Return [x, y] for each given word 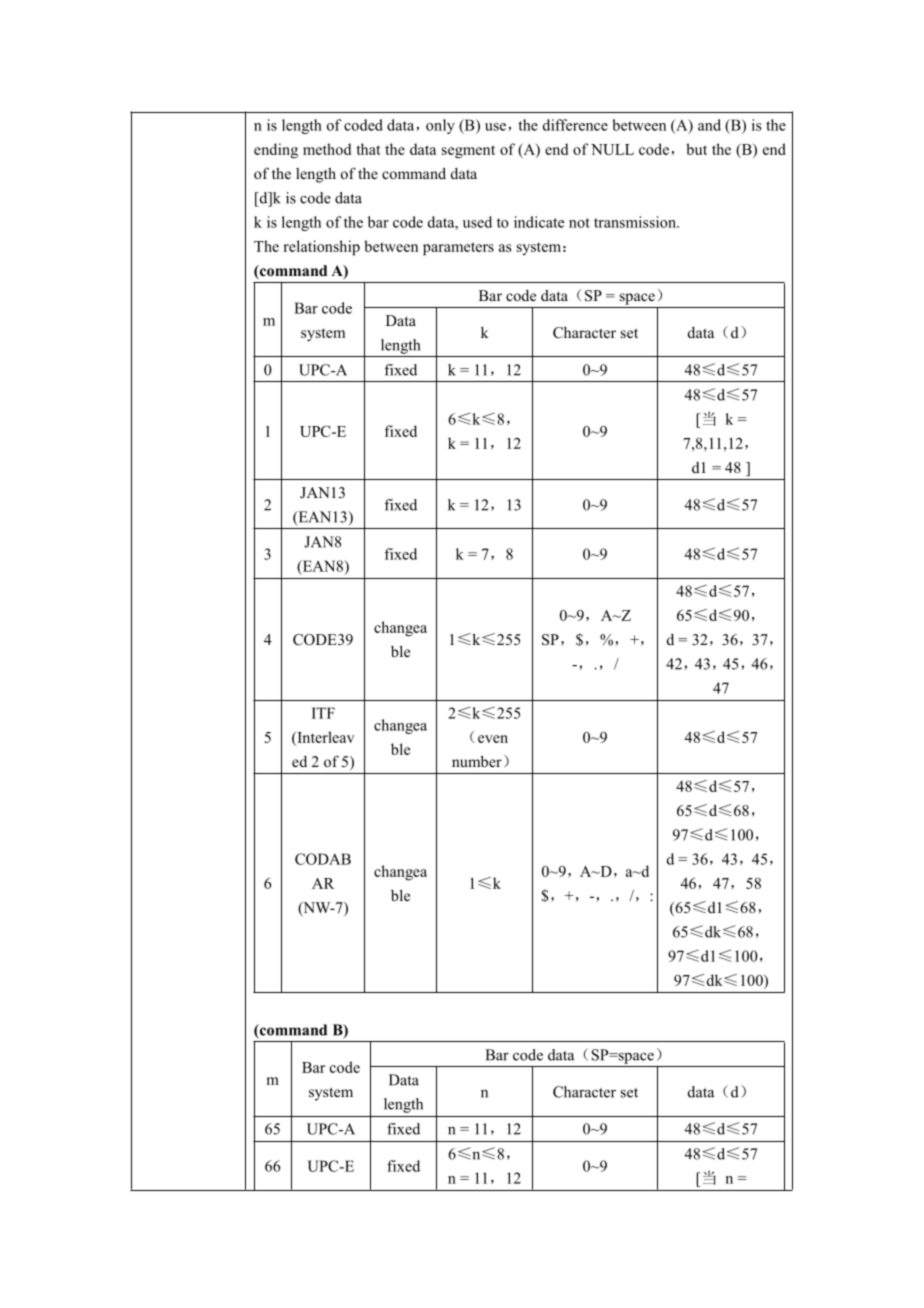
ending [276, 151]
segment [468, 152]
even [493, 739]
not [579, 223]
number [477, 761]
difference [575, 125]
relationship [321, 248]
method [327, 149]
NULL [612, 149]
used [477, 222]
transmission [636, 222]
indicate [539, 222]
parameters [458, 249]
